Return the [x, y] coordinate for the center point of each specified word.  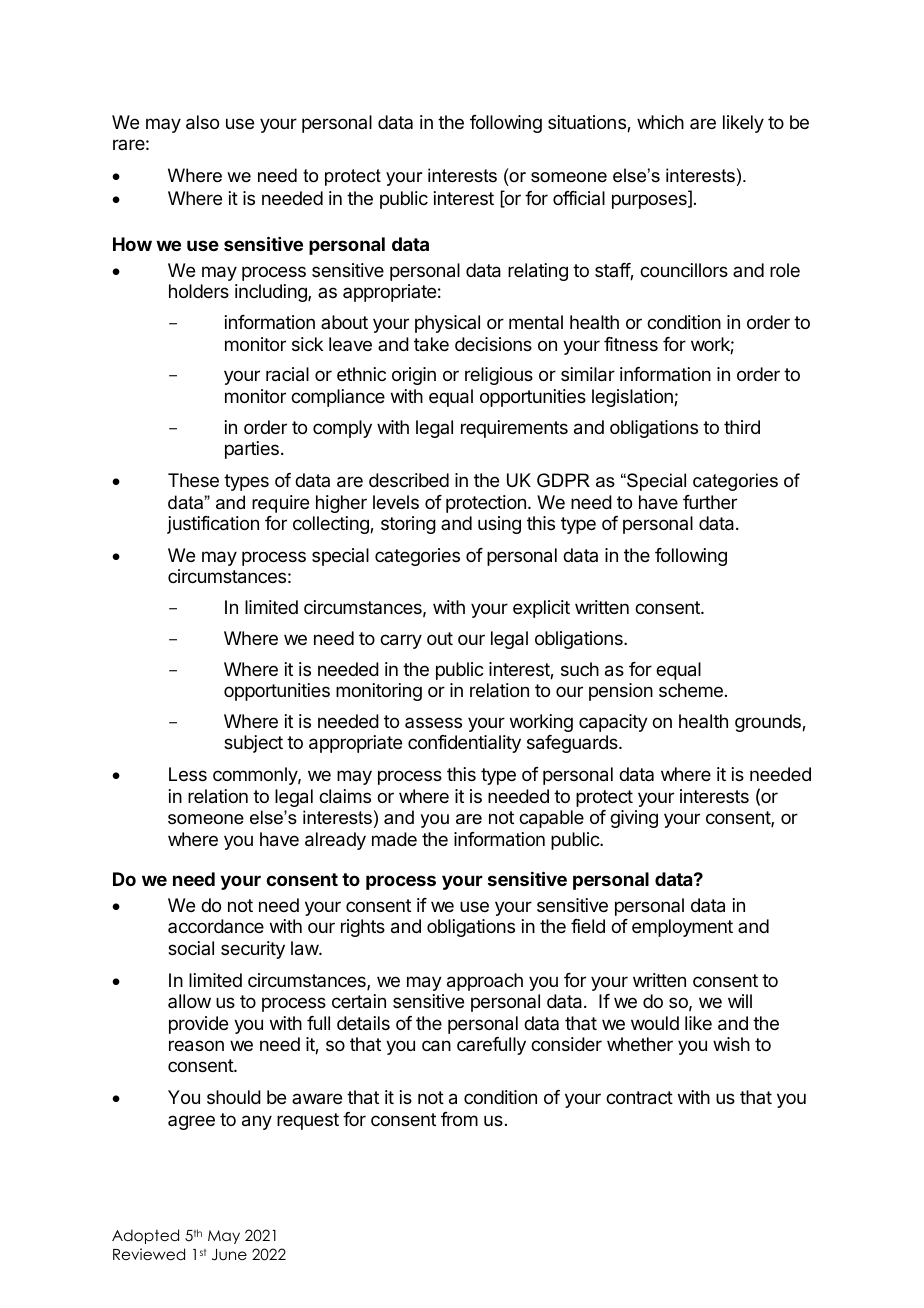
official [579, 198]
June [229, 1255]
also [202, 122]
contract [639, 1098]
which [660, 122]
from [459, 1119]
